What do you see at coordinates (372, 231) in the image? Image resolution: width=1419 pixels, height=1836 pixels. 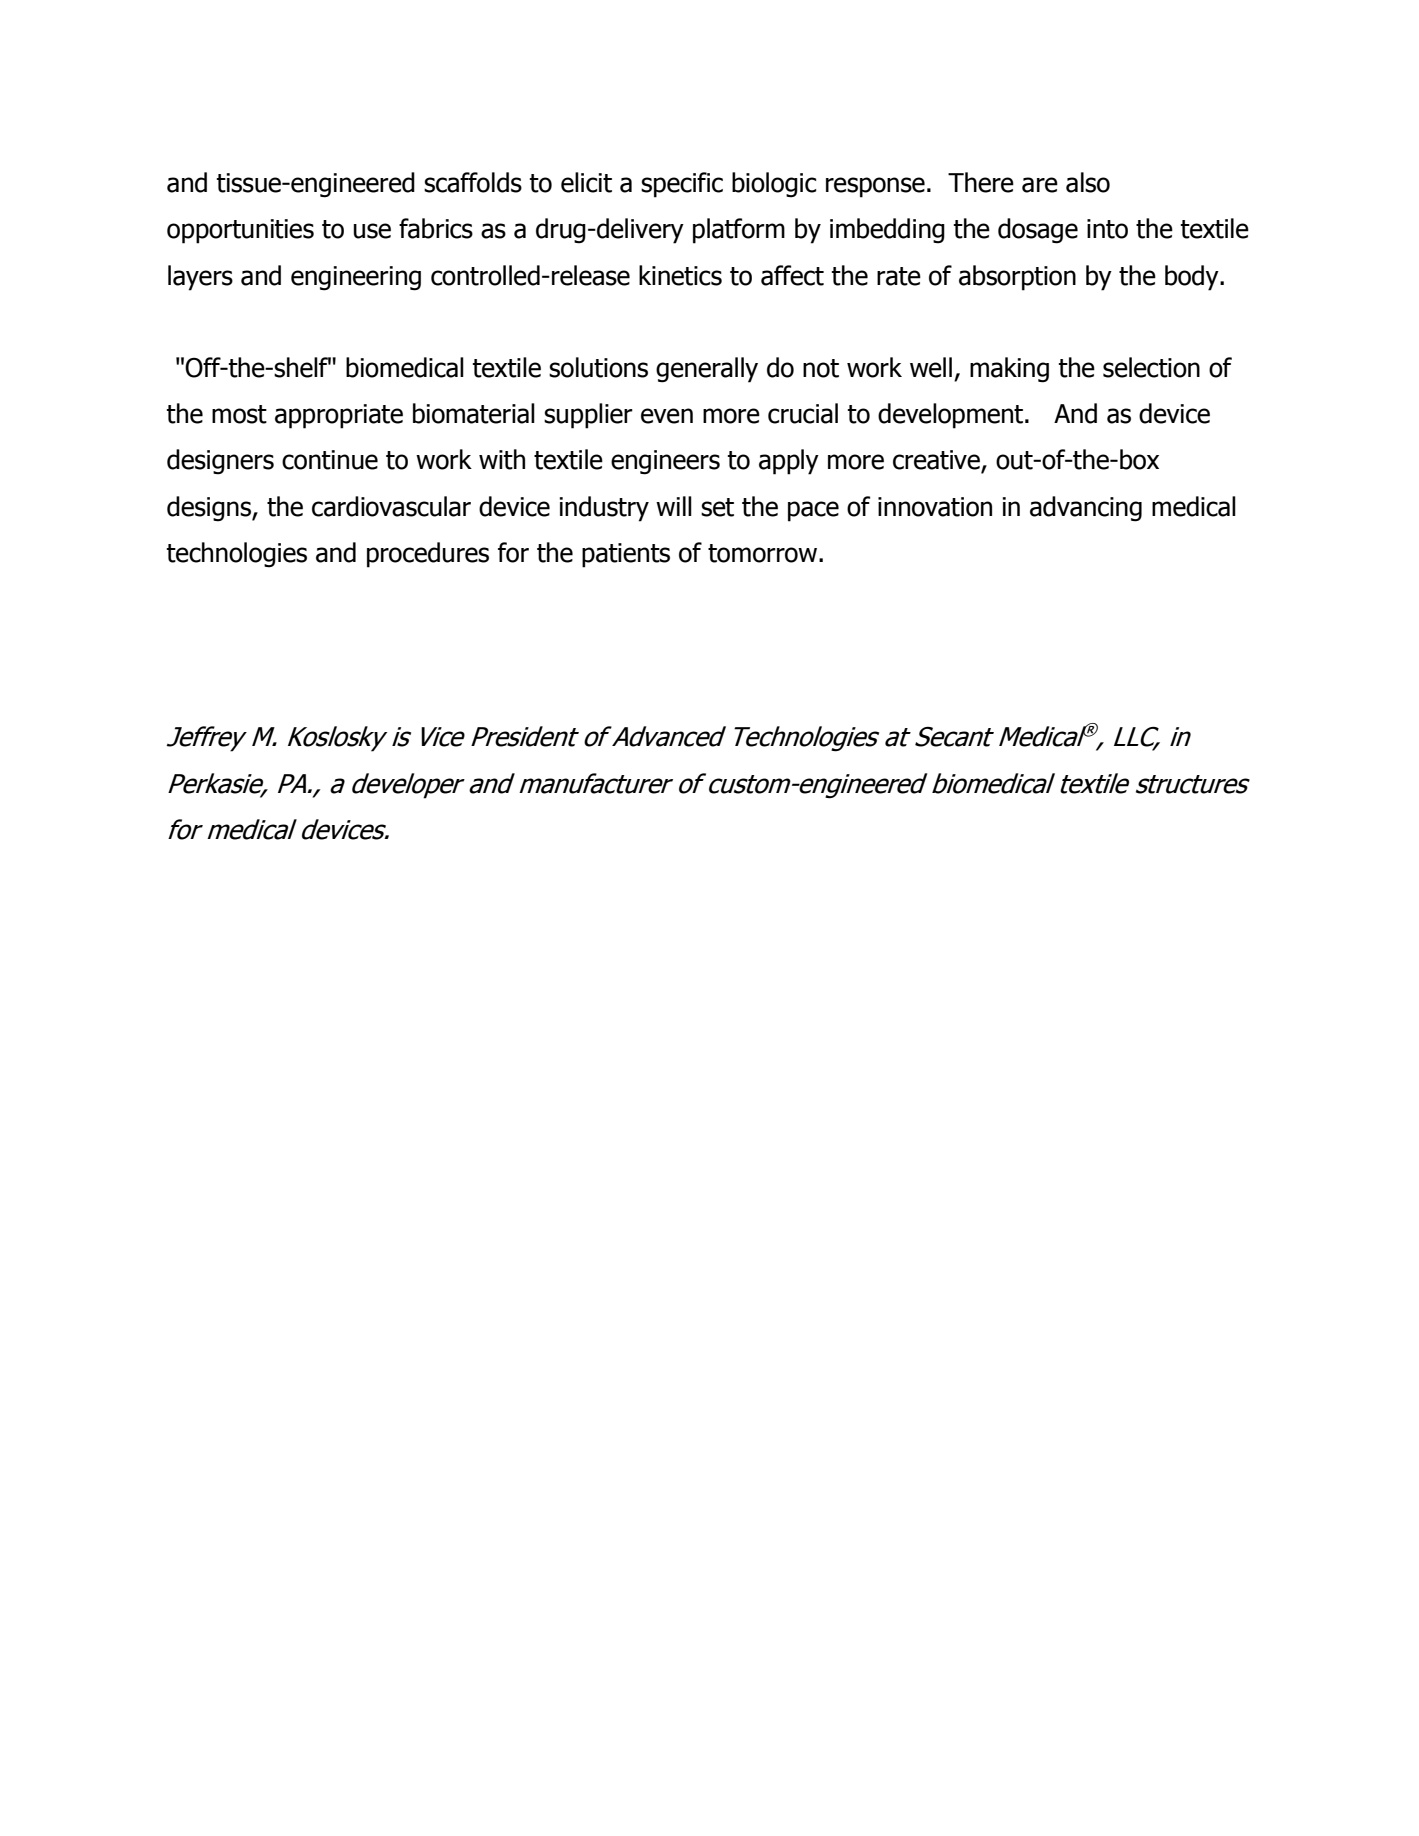 I see `use` at bounding box center [372, 231].
